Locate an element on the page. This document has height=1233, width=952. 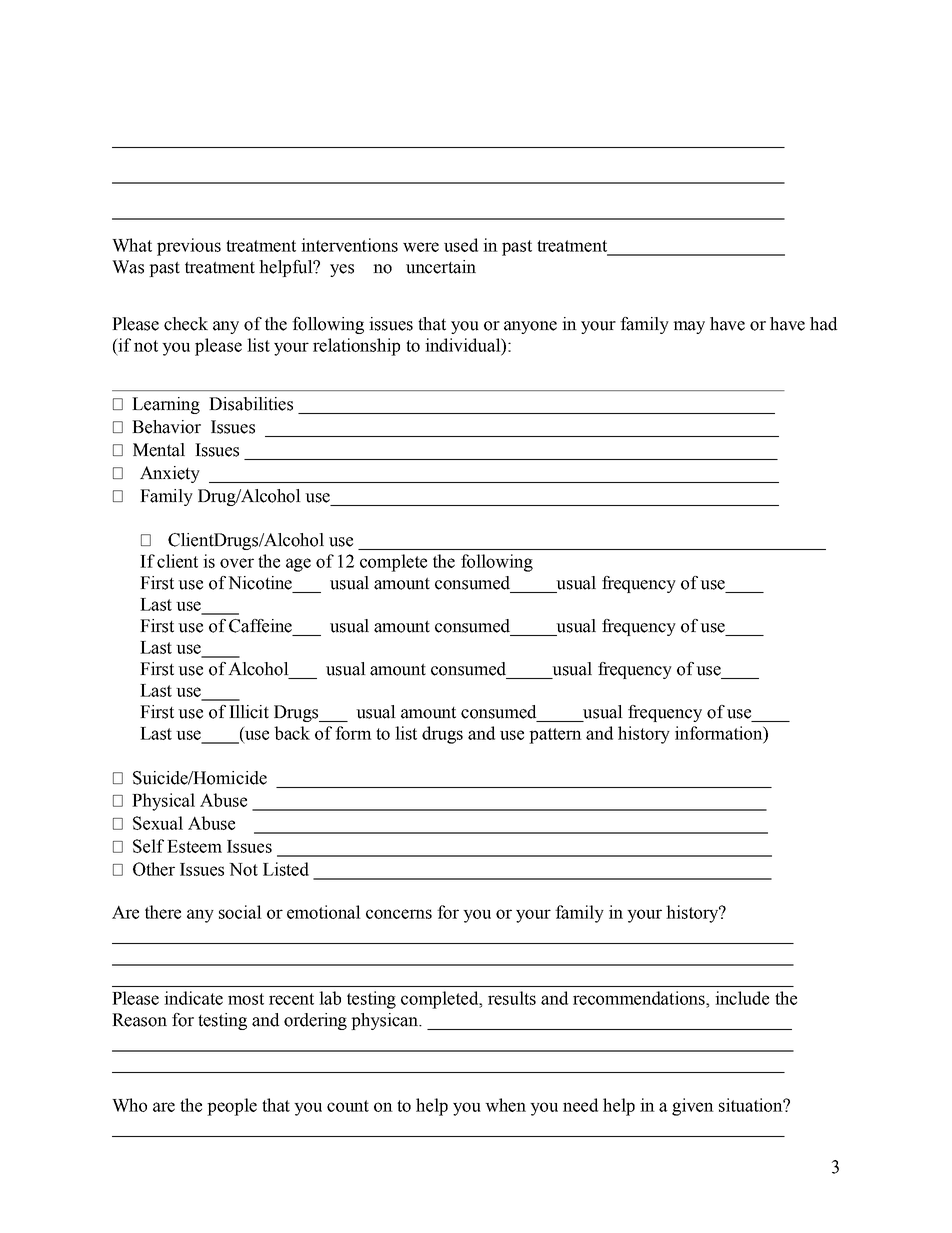
over is located at coordinates (237, 563).
